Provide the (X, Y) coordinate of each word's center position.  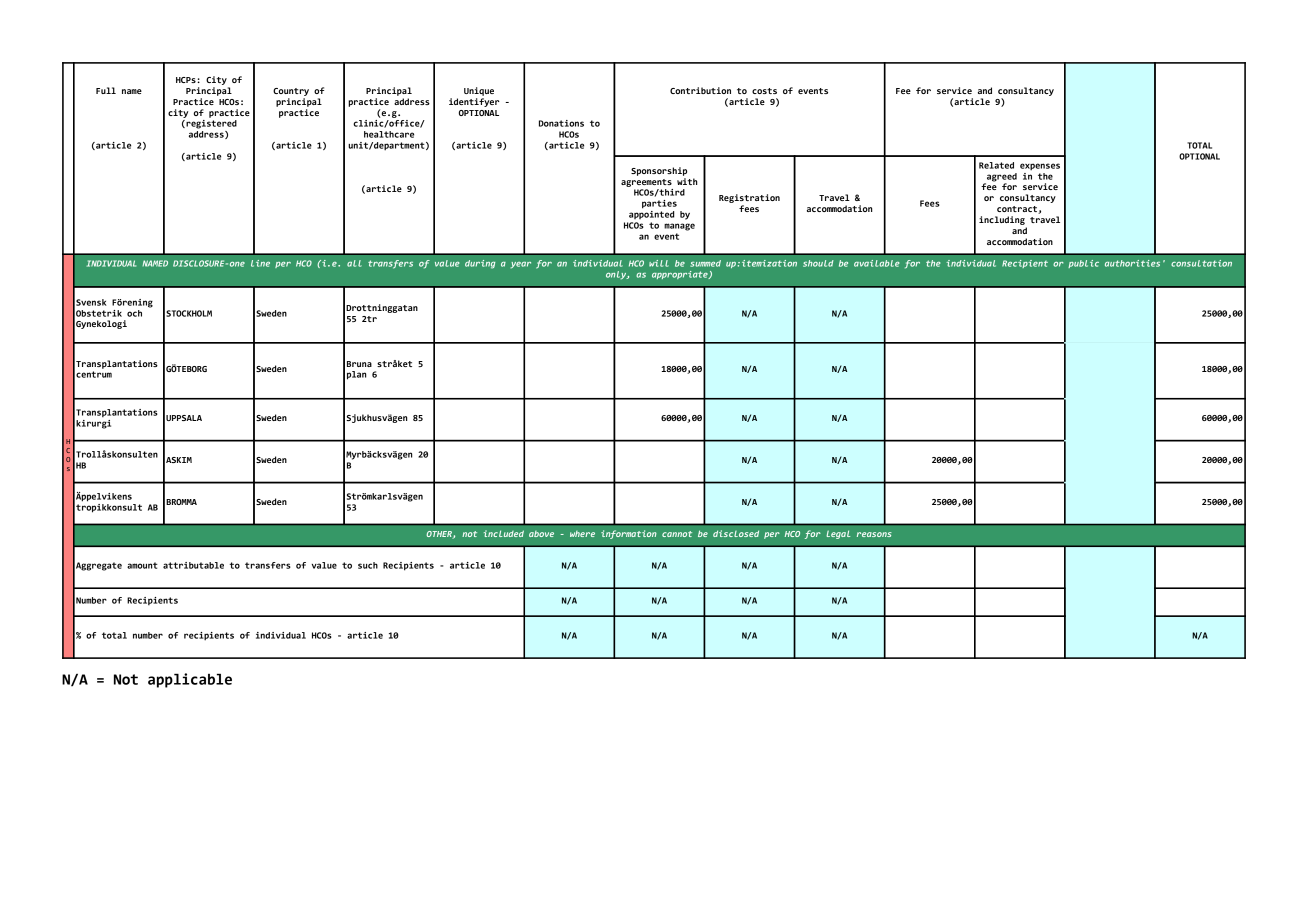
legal (838, 534)
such (368, 565)
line (260, 263)
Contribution (700, 90)
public (1083, 264)
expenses (1040, 167)
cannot (677, 534)
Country (291, 92)
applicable (190, 680)
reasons (874, 534)
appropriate (681, 275)
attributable (193, 565)
